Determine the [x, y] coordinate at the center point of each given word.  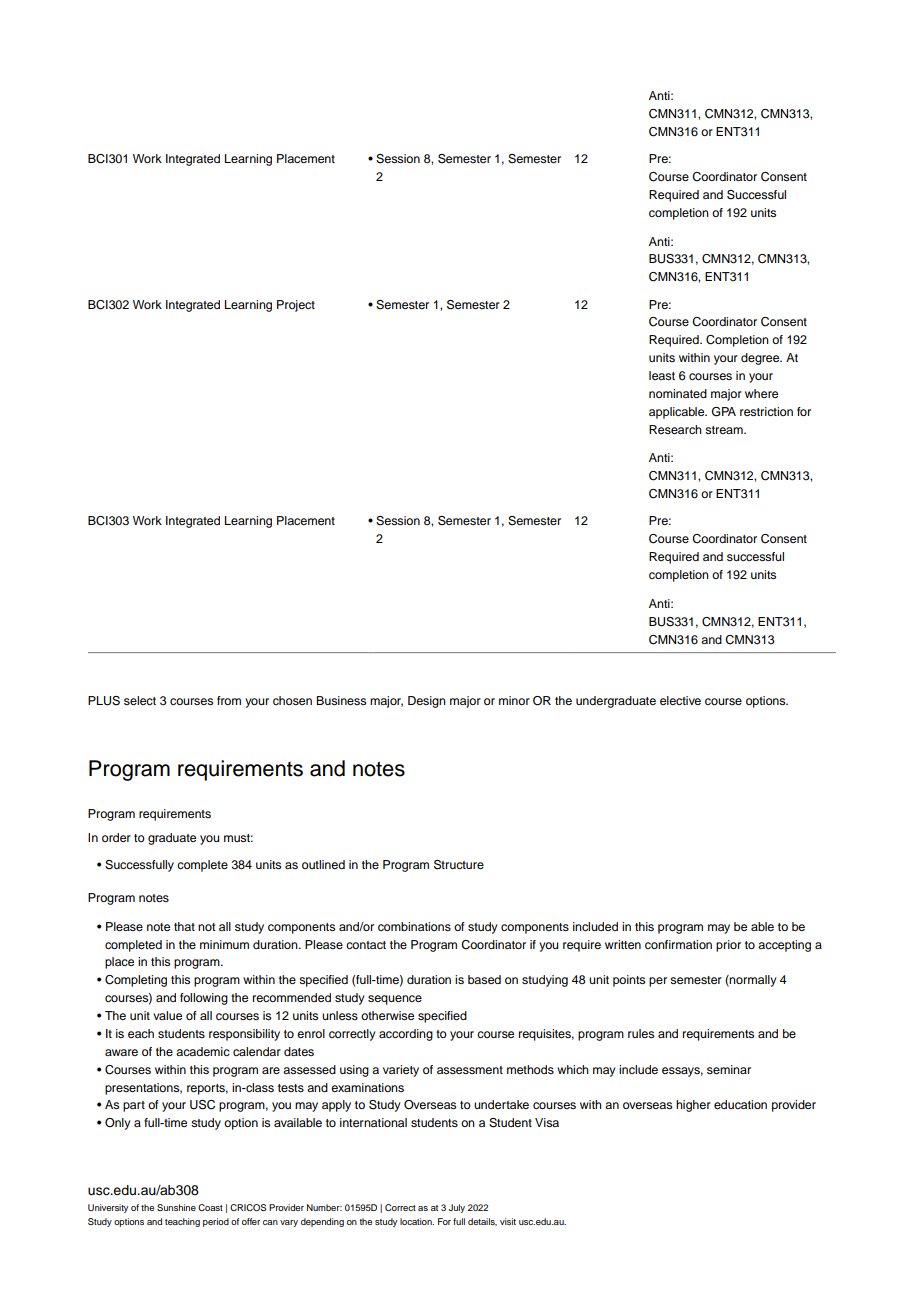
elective [680, 700]
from [229, 700]
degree [761, 359]
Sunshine [176, 1207]
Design [427, 702]
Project [296, 306]
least [662, 375]
